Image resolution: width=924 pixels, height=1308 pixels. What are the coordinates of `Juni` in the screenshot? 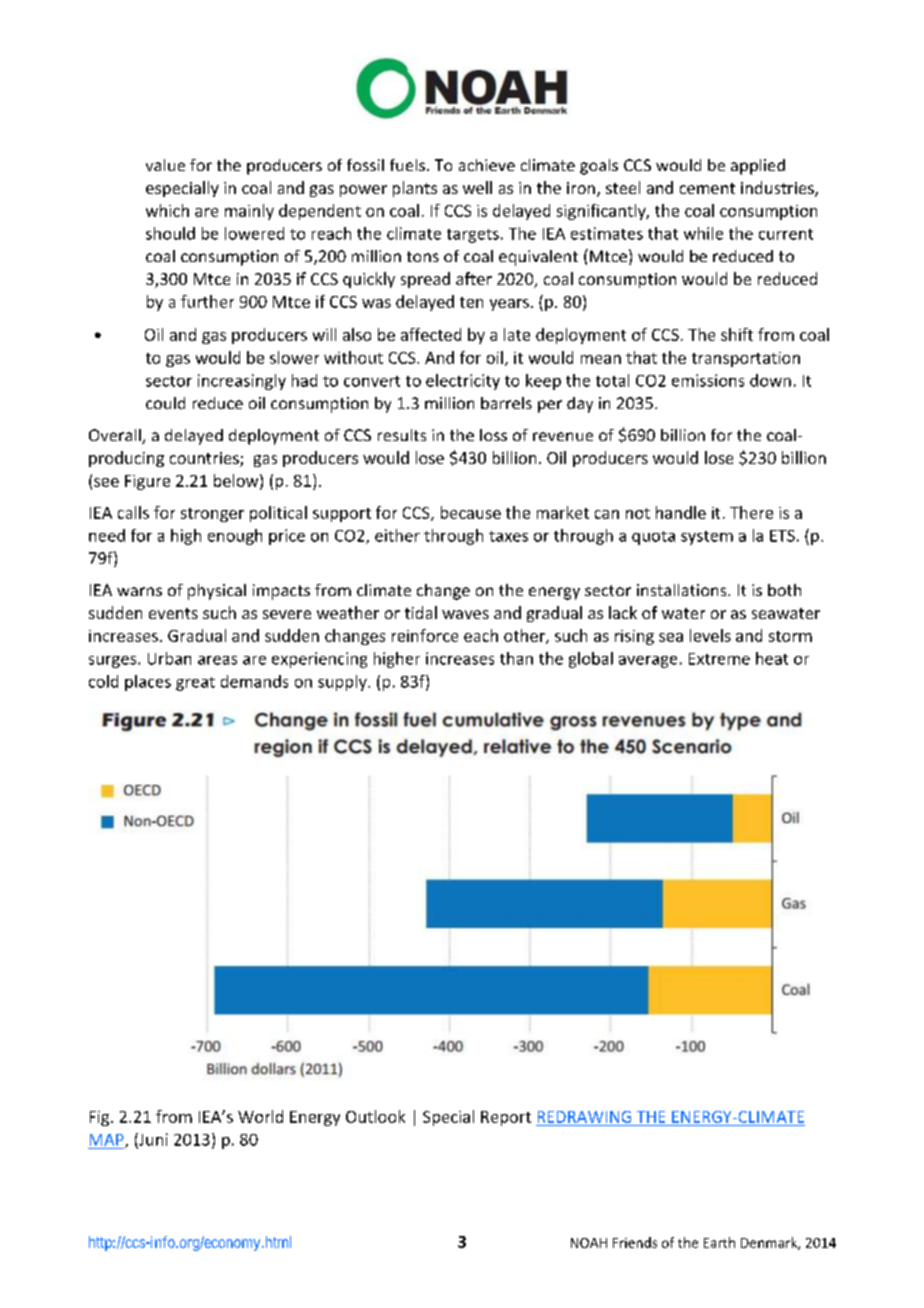 It's located at (152, 1140).
